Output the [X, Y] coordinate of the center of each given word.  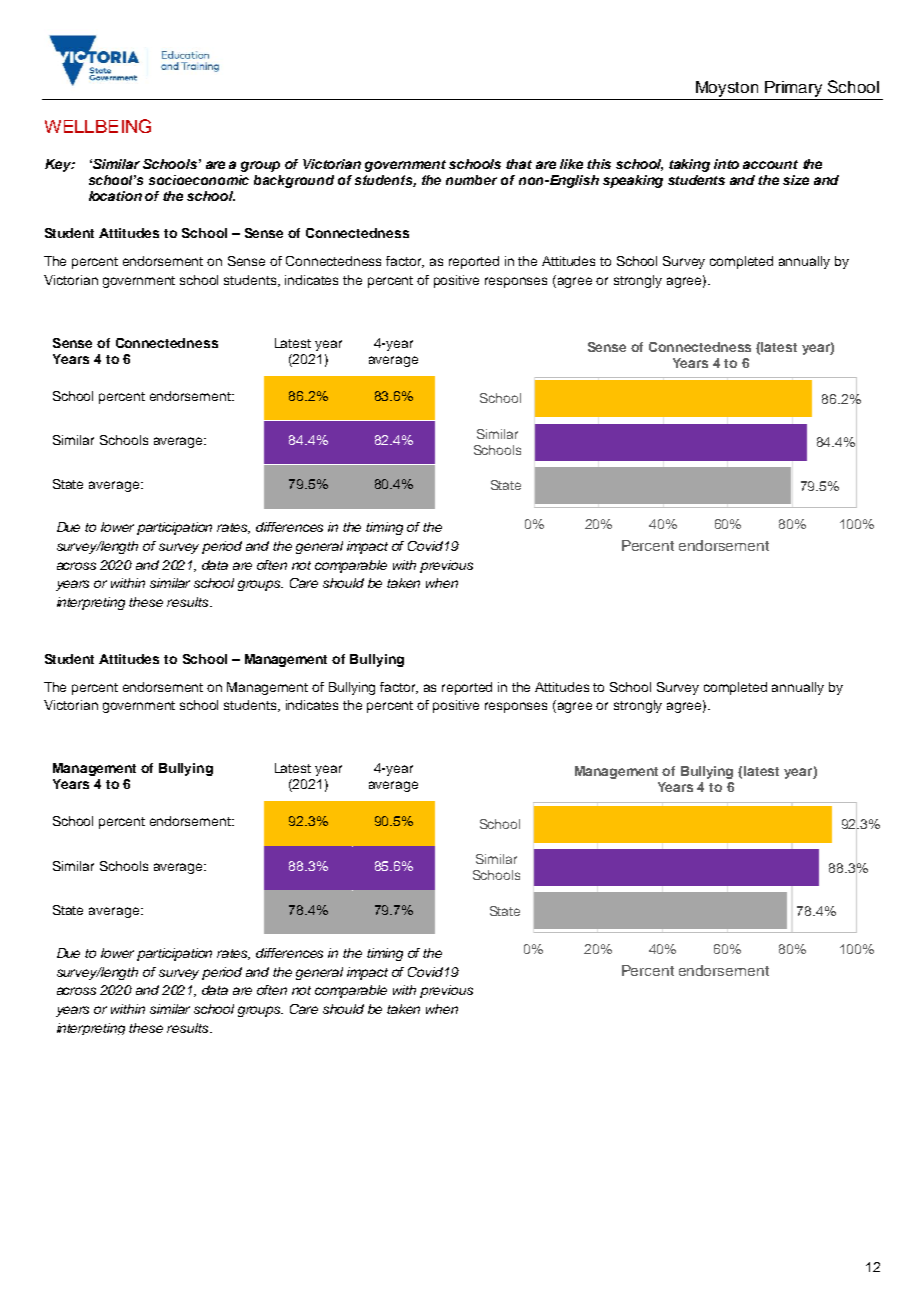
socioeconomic [199, 180]
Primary [793, 89]
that [519, 164]
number [471, 180]
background [294, 181]
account [770, 164]
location [115, 196]
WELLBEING [98, 126]
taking [689, 165]
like [571, 164]
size [796, 180]
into [726, 164]
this [599, 164]
